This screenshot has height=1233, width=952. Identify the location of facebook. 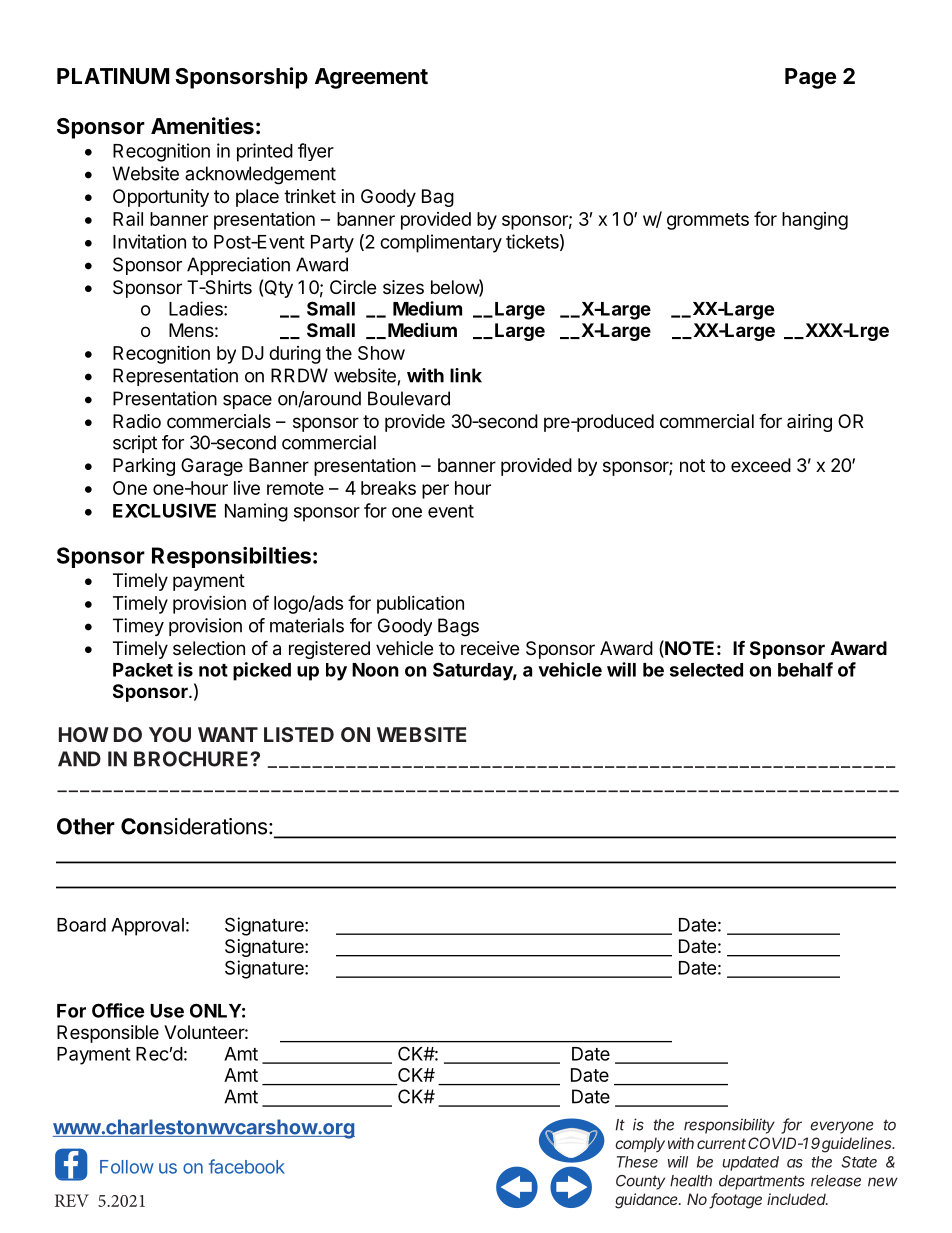
(247, 1166).
